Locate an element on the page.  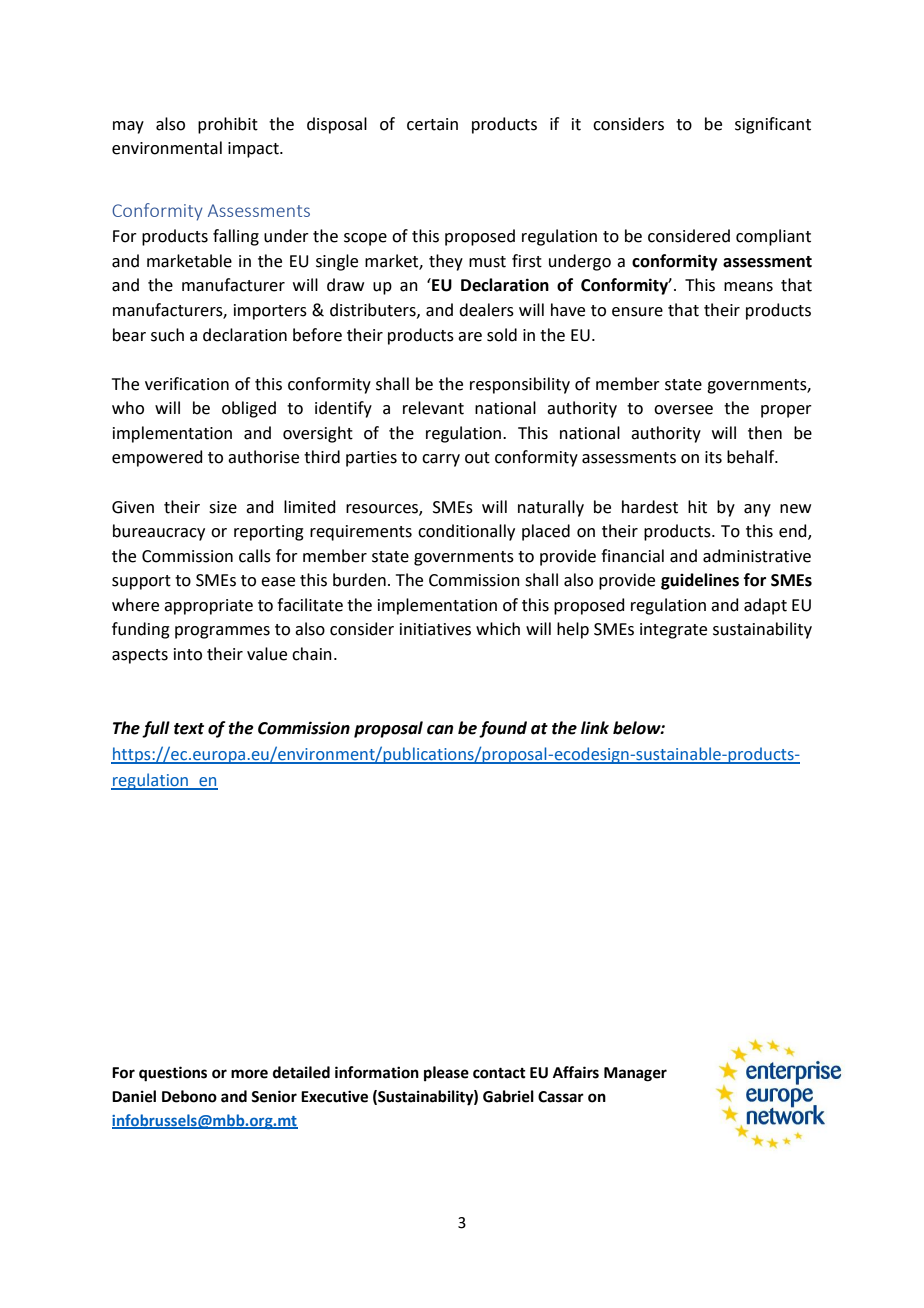
certain is located at coordinates (432, 124).
